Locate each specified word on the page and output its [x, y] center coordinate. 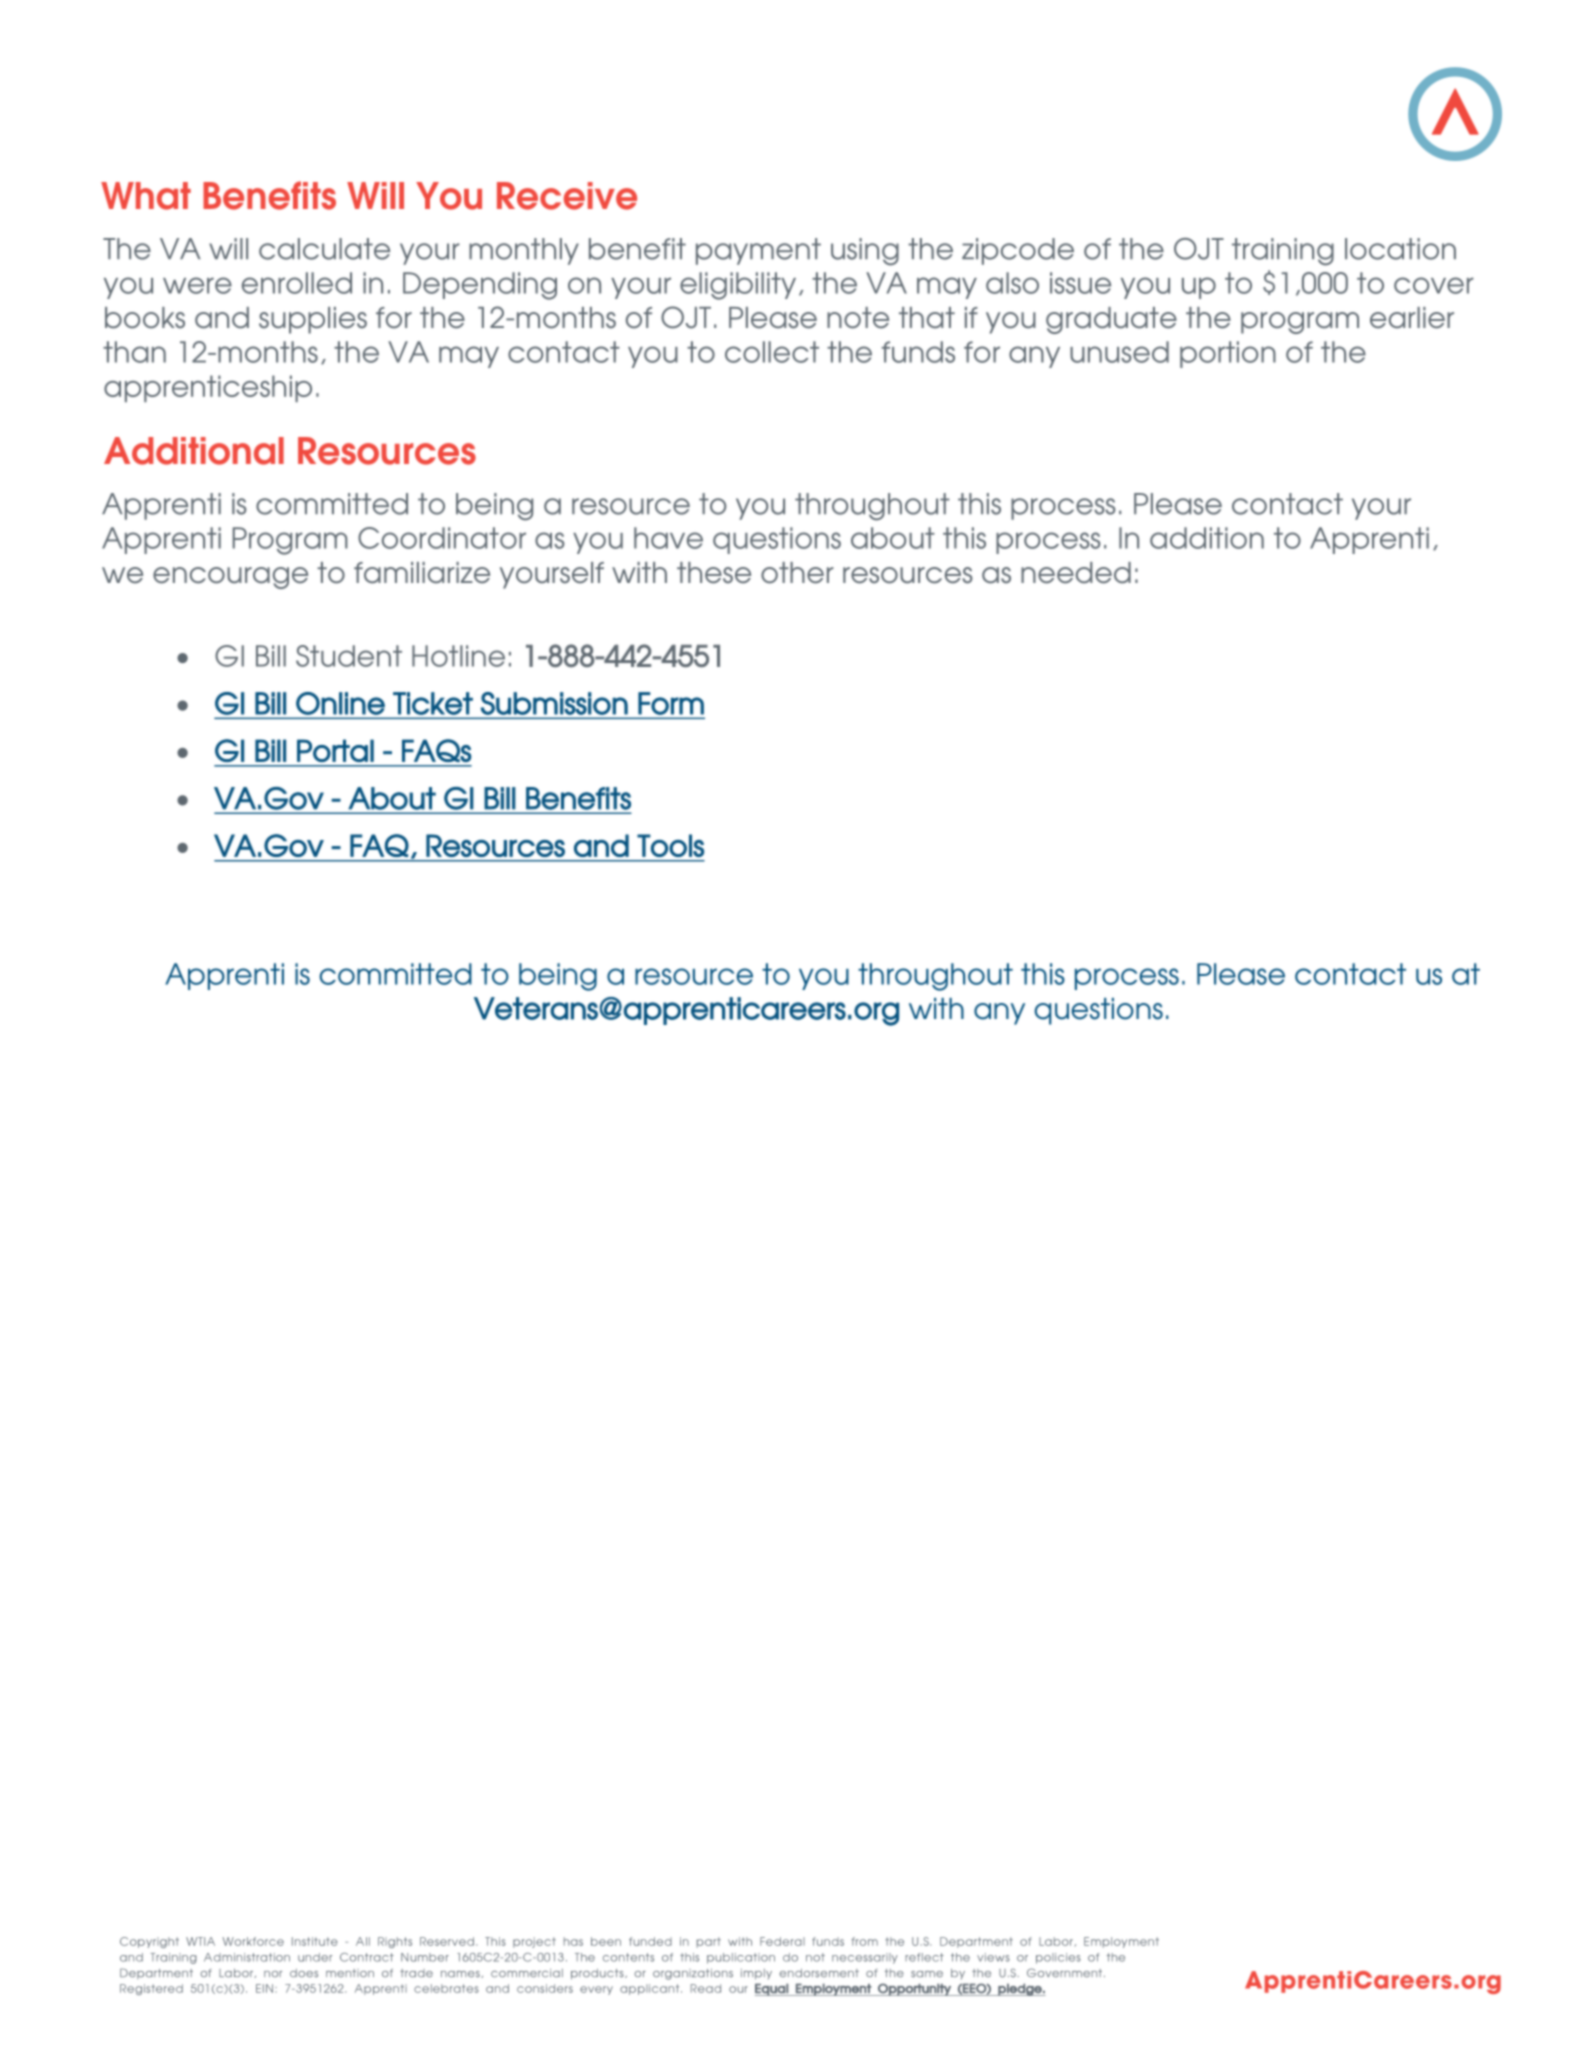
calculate [324, 249]
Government [1066, 1972]
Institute [315, 1941]
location [1400, 249]
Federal [782, 1941]
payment [758, 251]
